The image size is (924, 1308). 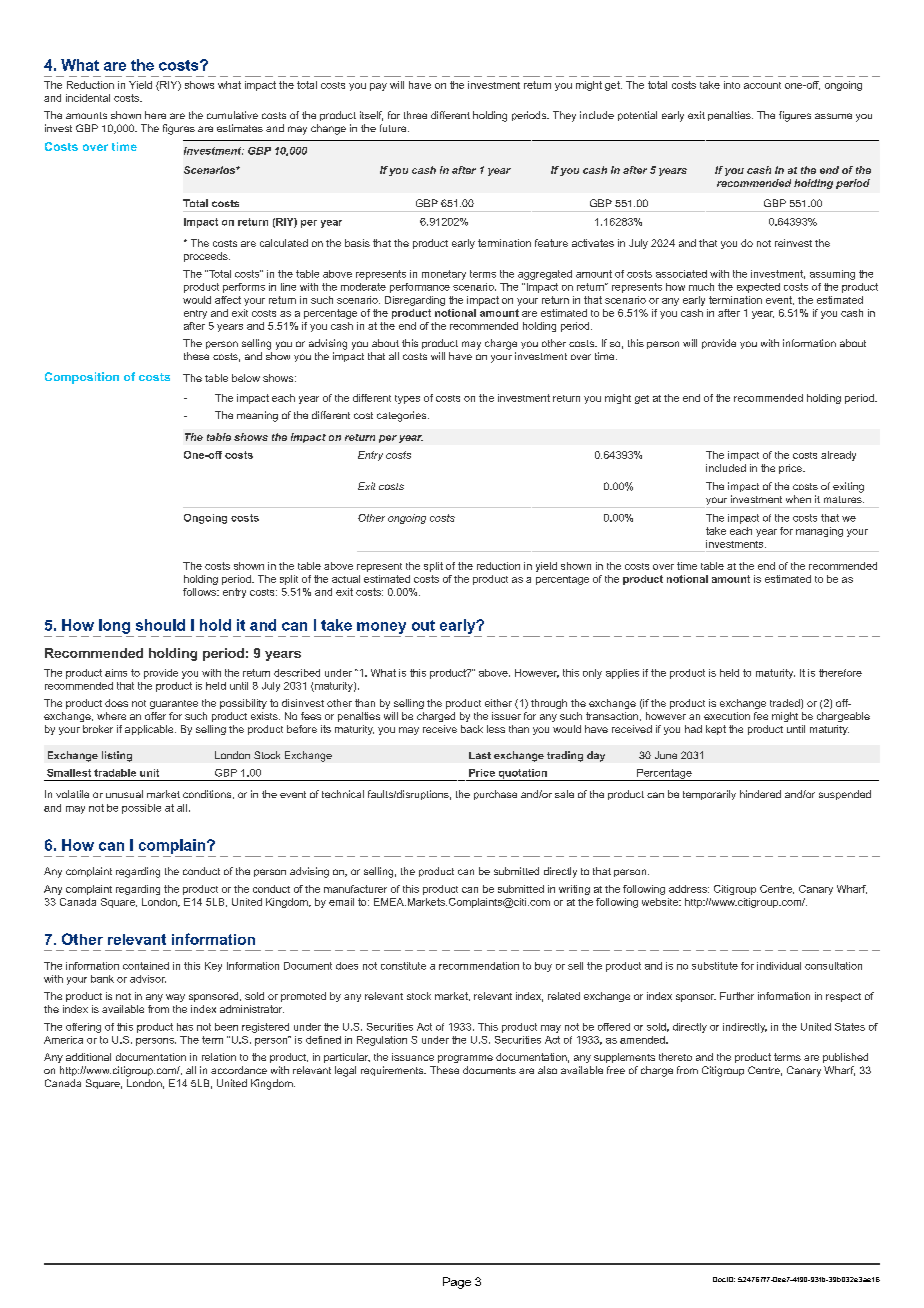 What do you see at coordinates (465, 1059) in the screenshot?
I see `programme` at bounding box center [465, 1059].
